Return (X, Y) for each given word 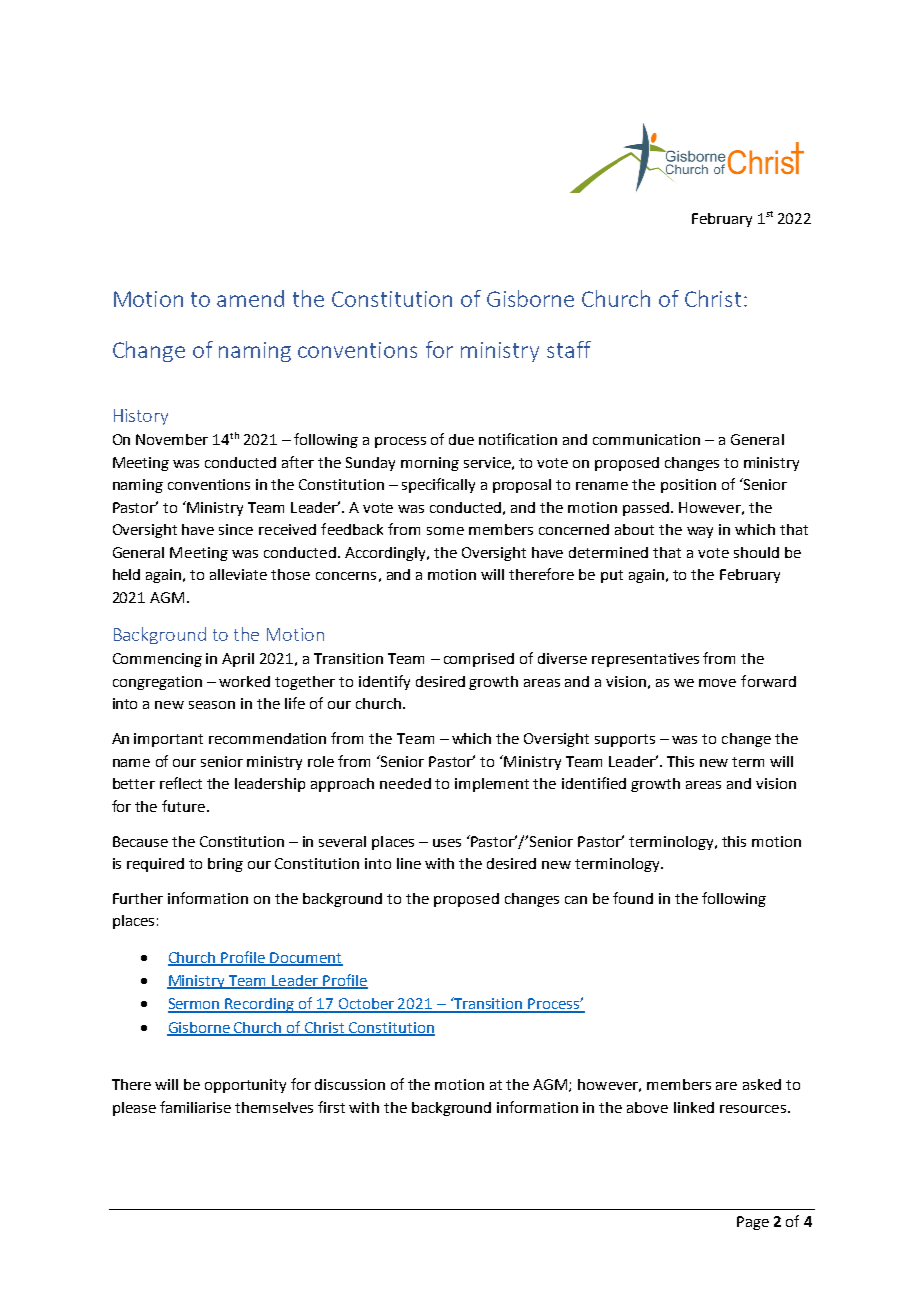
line (409, 863)
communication (646, 439)
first (331, 1107)
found (633, 898)
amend (250, 298)
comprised (479, 660)
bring (225, 865)
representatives (645, 660)
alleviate (238, 574)
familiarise (195, 1107)
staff (569, 349)
